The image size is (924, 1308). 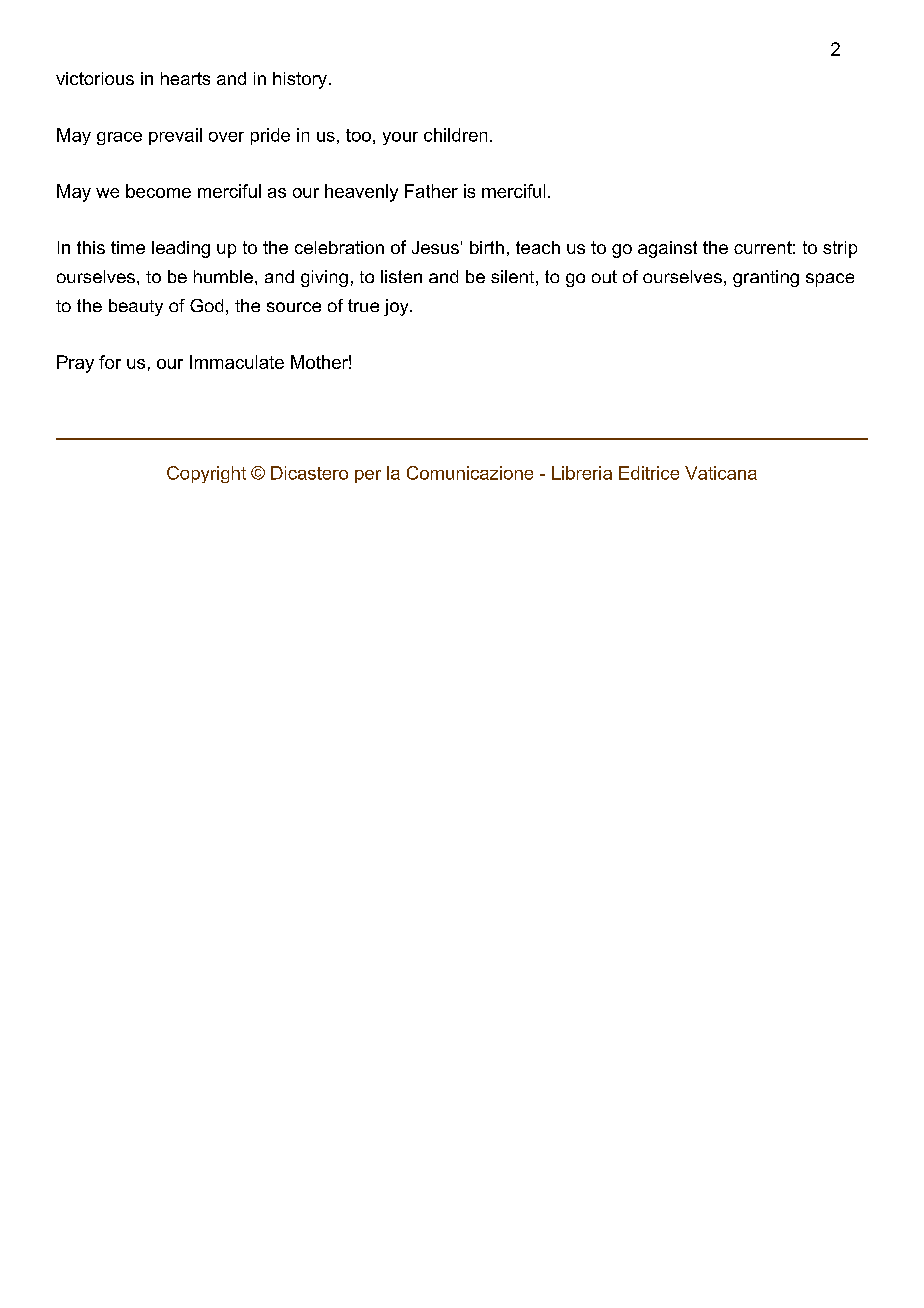 I want to click on silent, so click(x=512, y=276).
